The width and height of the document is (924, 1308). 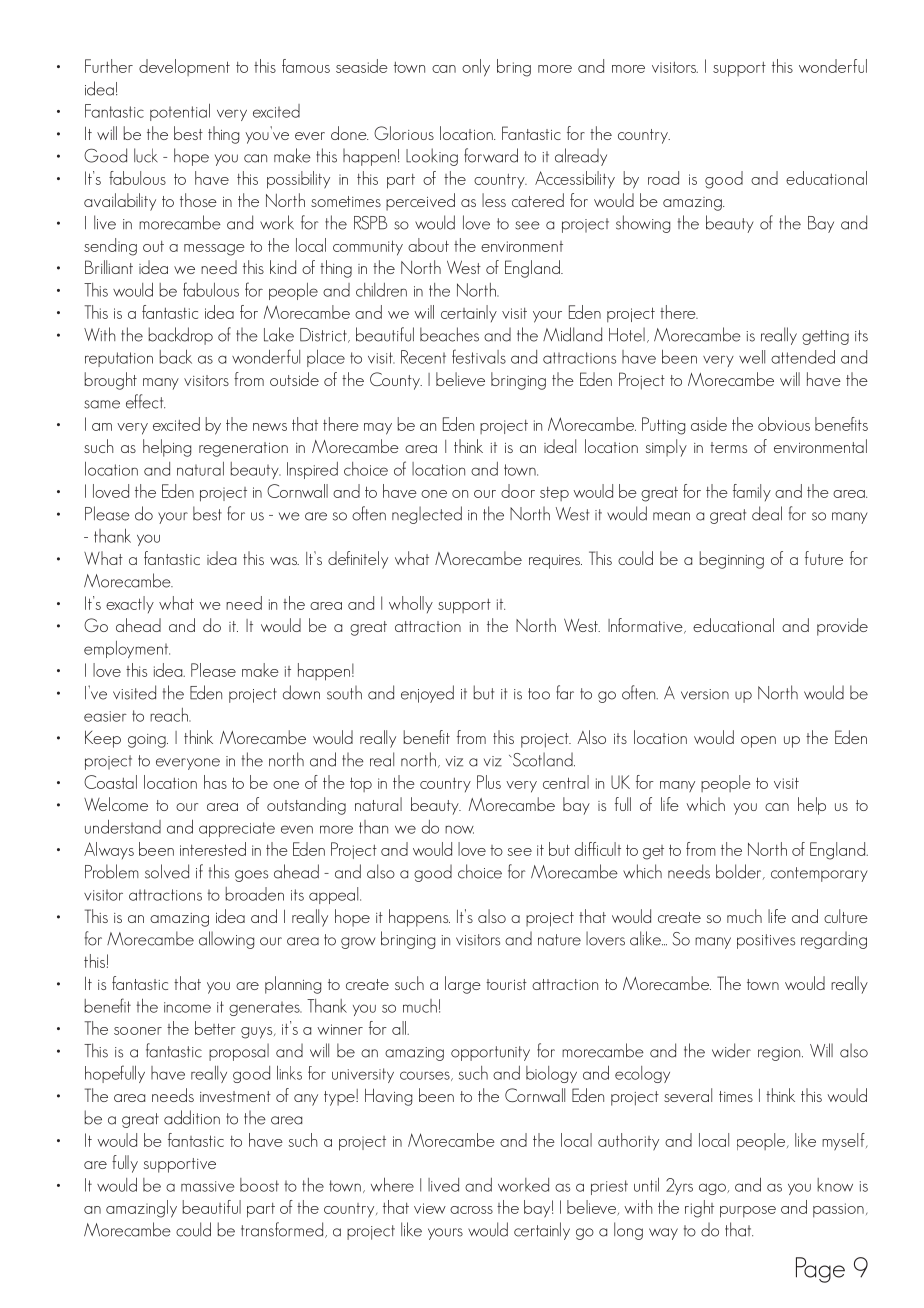 I want to click on only, so click(x=476, y=68).
